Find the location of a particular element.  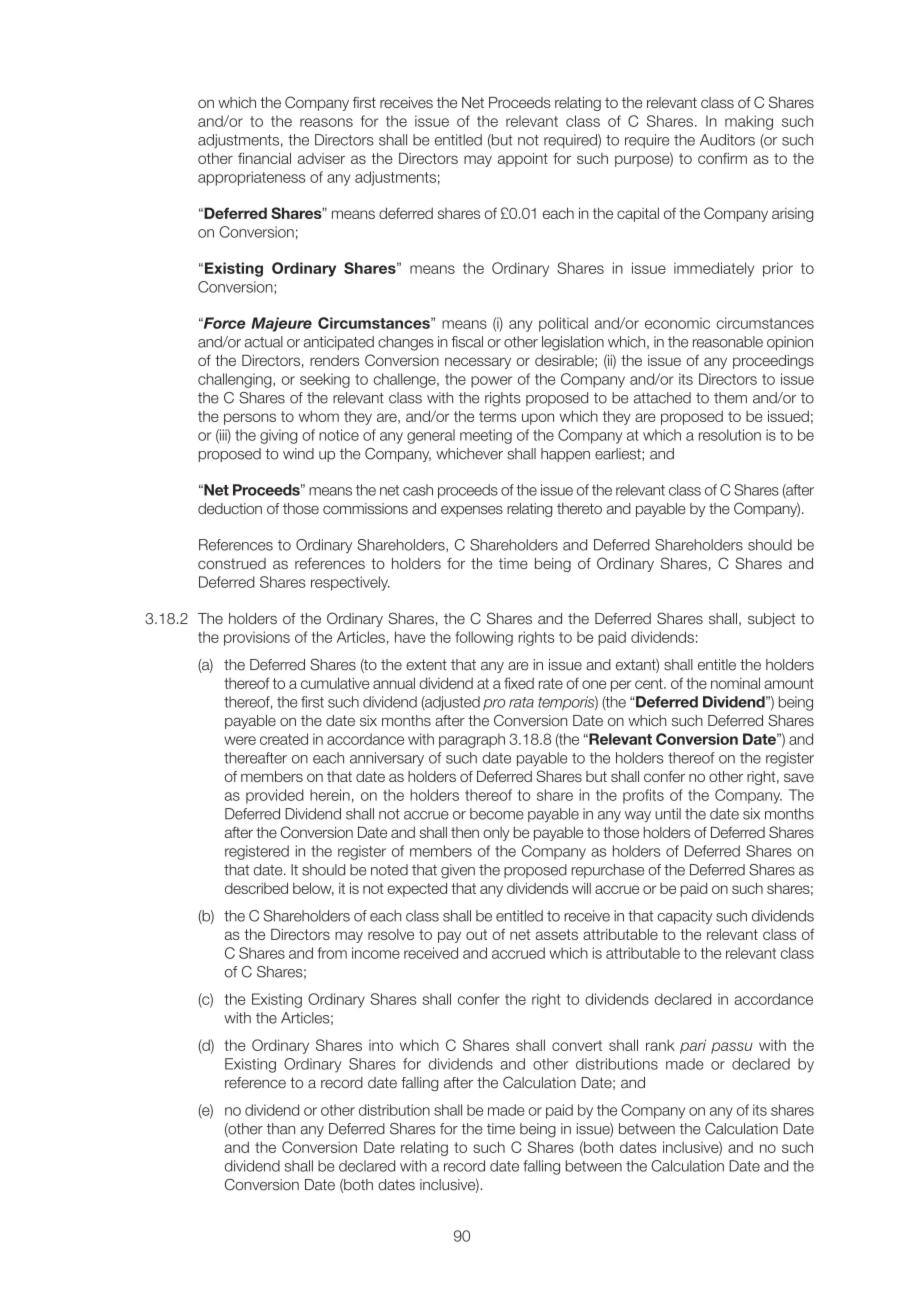

following is located at coordinates (484, 638).
